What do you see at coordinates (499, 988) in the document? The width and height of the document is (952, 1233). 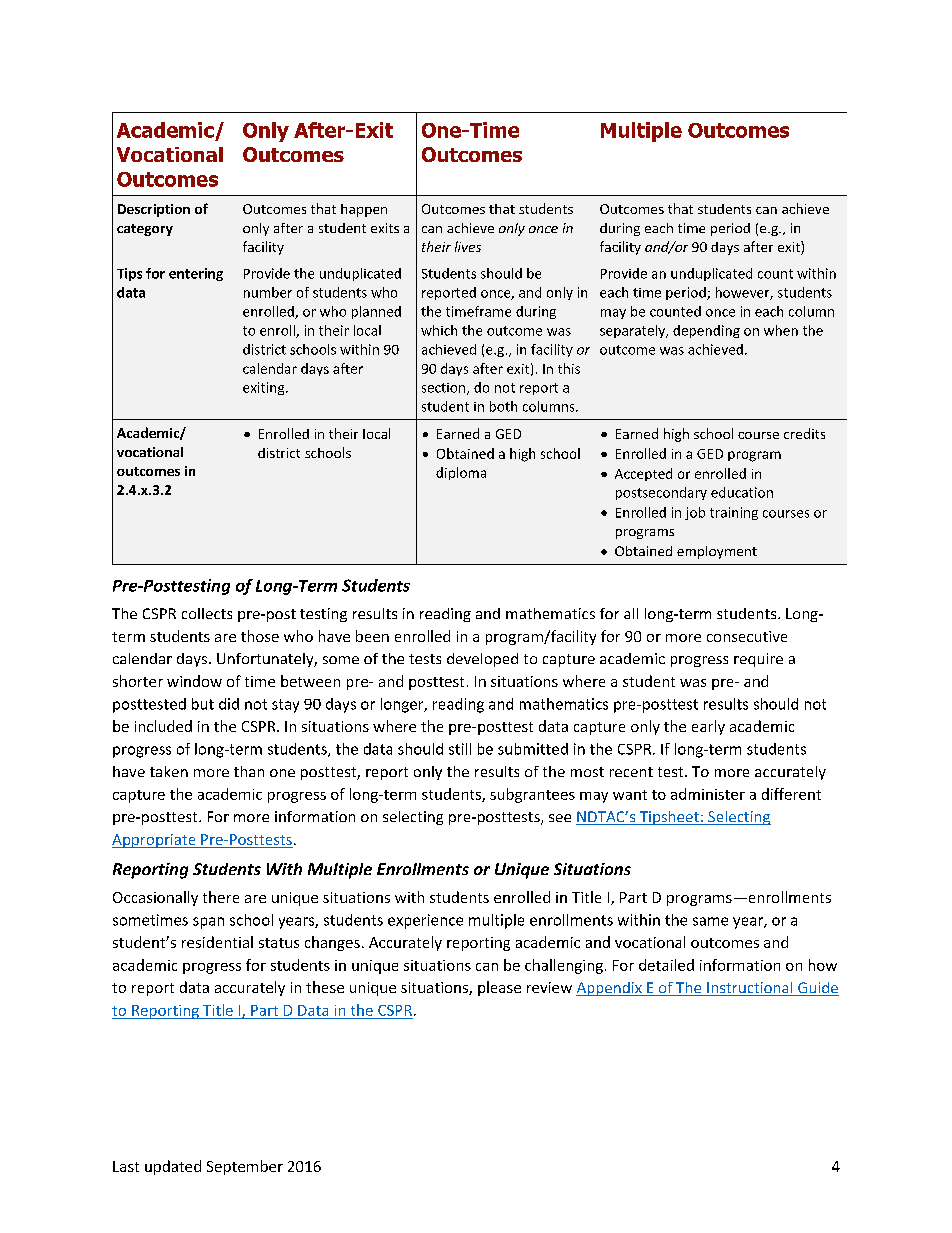 I see `please` at bounding box center [499, 988].
